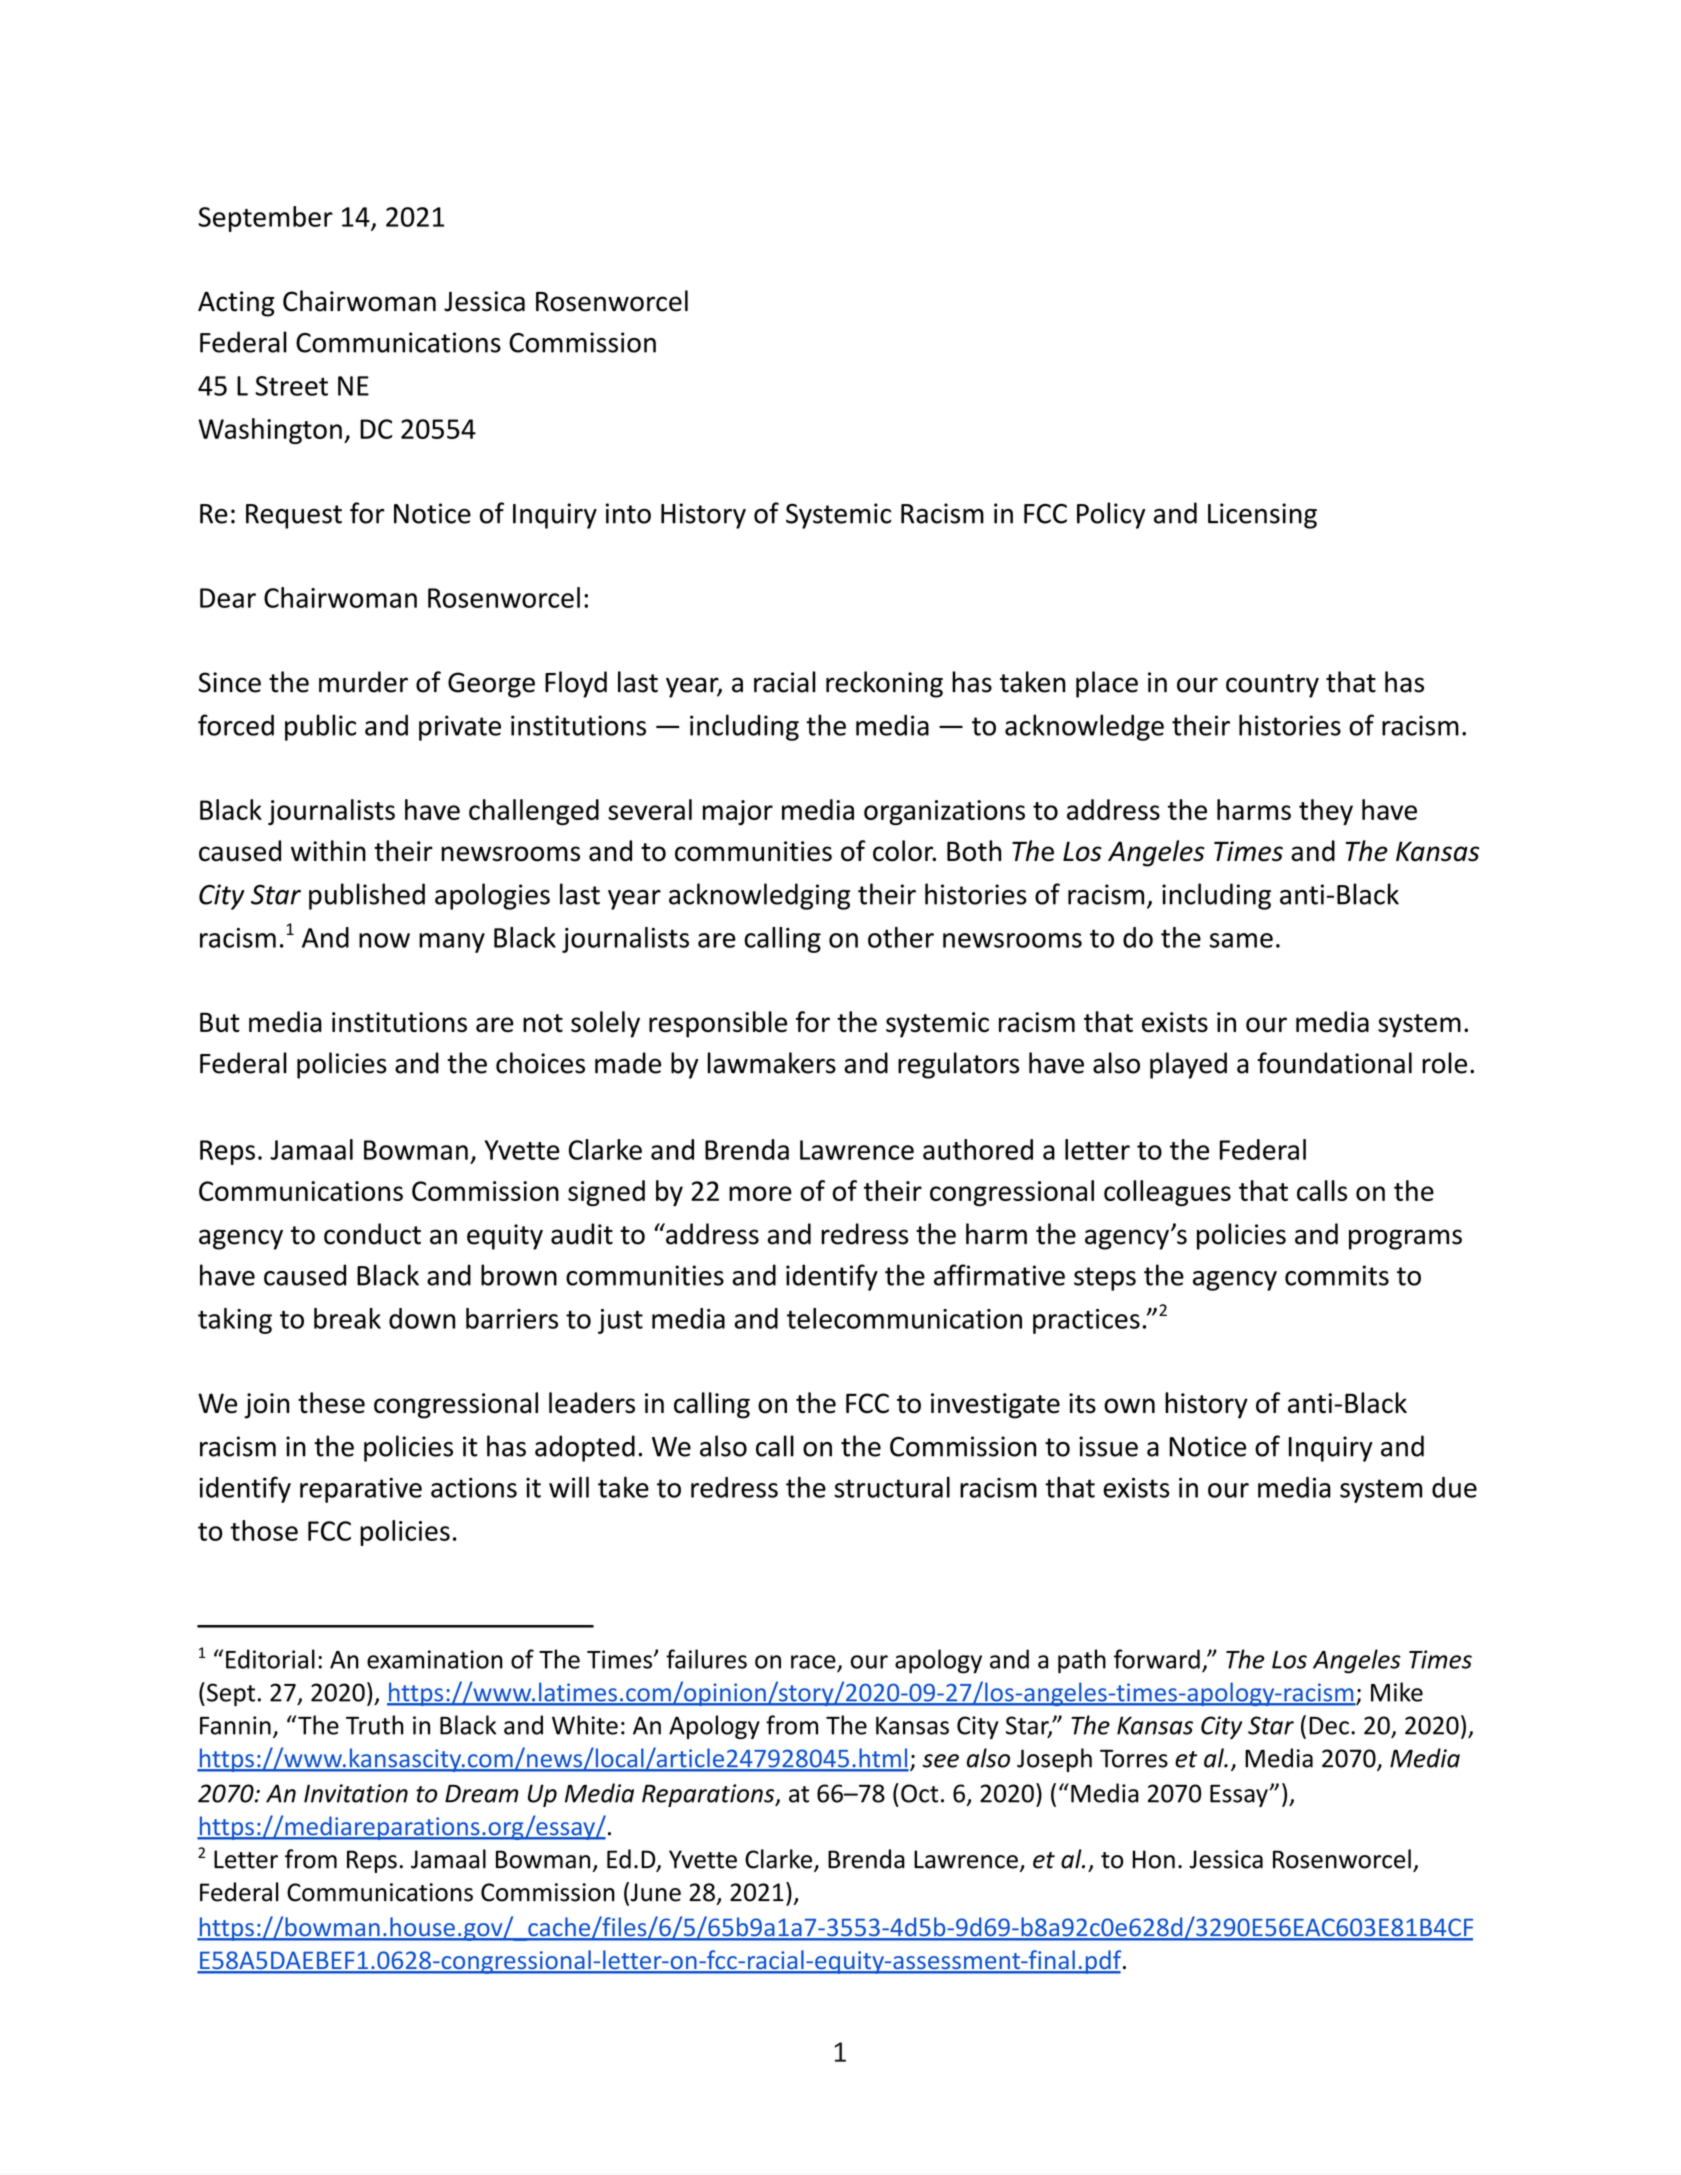 This image has height=2175, width=1681. What do you see at coordinates (1262, 516) in the image?
I see `Licensing` at bounding box center [1262, 516].
